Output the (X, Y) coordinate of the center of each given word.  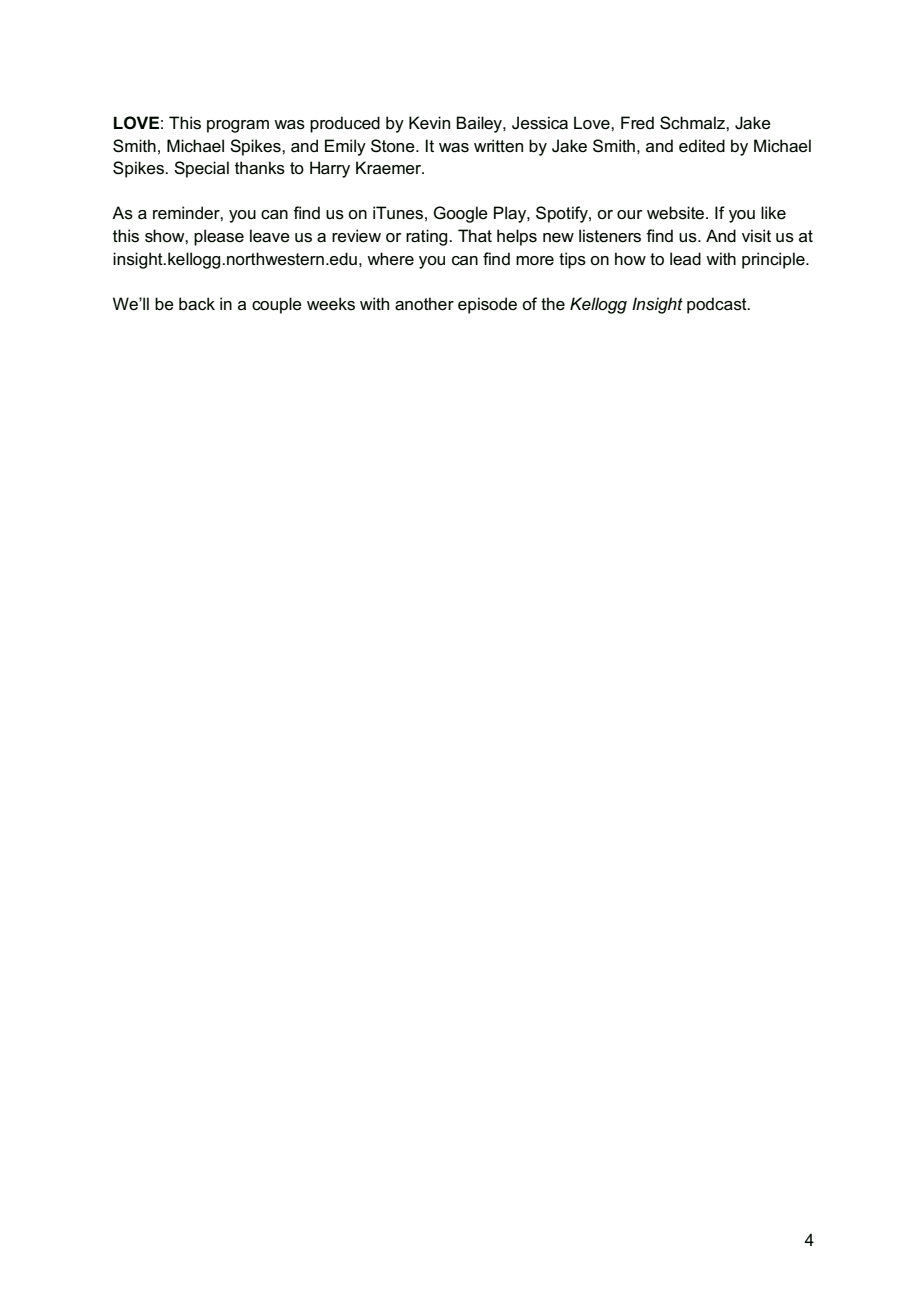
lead (685, 259)
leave (270, 236)
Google (461, 214)
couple (277, 305)
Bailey (480, 124)
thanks (260, 168)
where (390, 259)
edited (702, 146)
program (238, 126)
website (675, 213)
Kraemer (390, 168)
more (535, 261)
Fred (637, 123)
